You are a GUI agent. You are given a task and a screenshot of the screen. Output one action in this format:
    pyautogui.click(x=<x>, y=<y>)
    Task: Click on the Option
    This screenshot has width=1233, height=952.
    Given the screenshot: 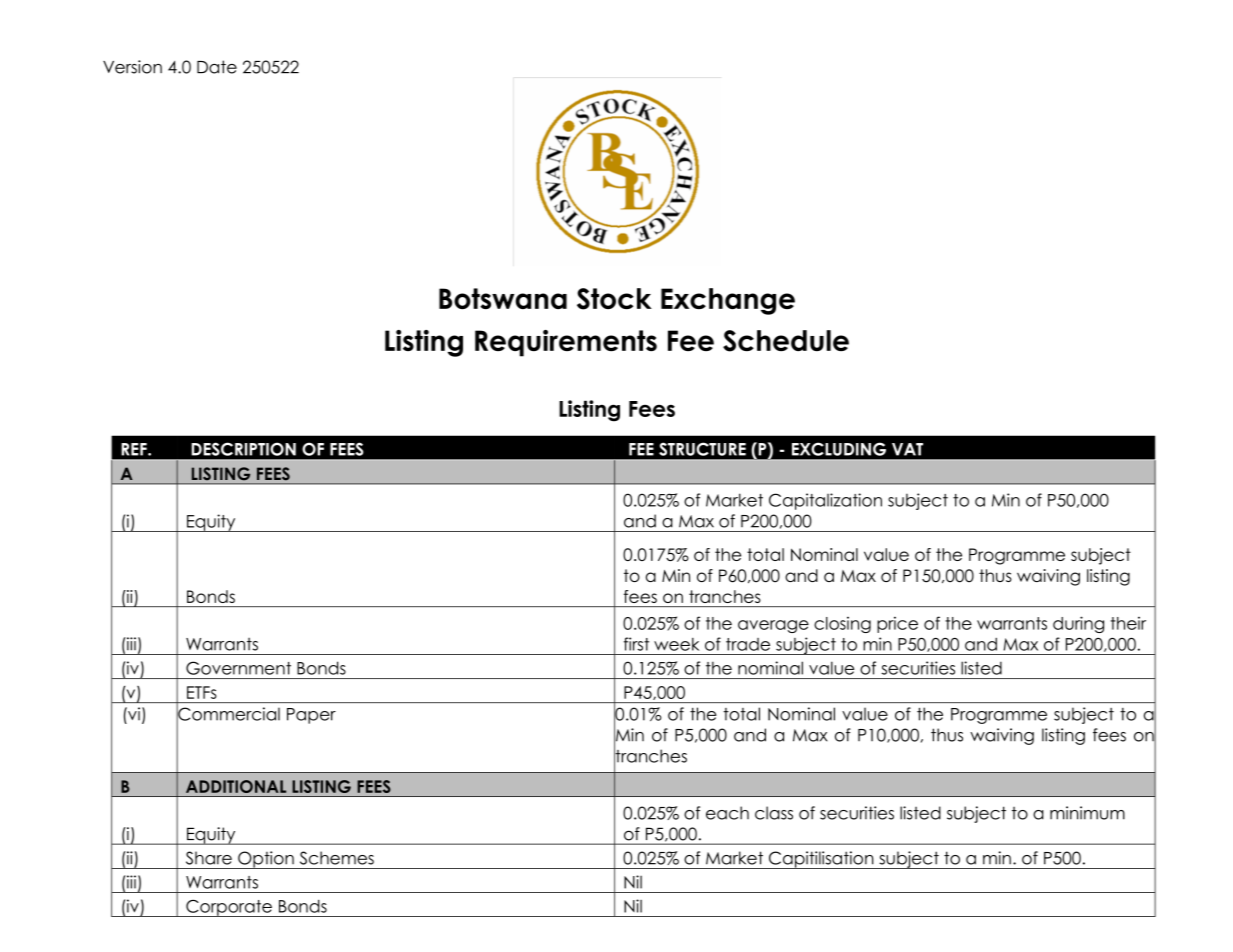 What is the action you would take?
    pyautogui.click(x=266, y=860)
